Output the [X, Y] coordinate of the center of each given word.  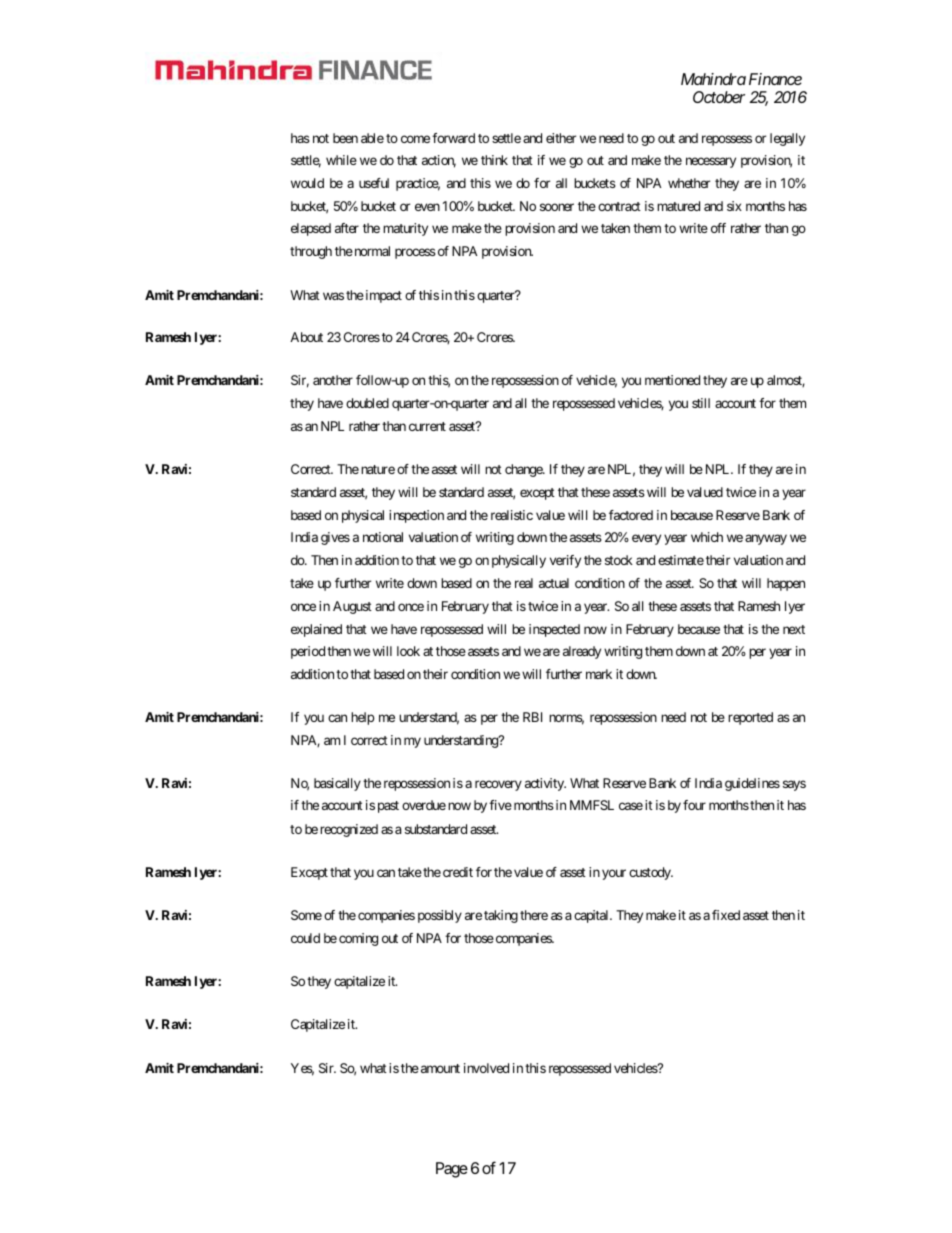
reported [750, 718]
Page [452, 1170]
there [534, 915]
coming [358, 939]
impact [382, 296]
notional [383, 537]
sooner [557, 207]
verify [565, 561]
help [362, 718]
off [718, 228]
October [719, 97]
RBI [532, 717]
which [707, 537]
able [372, 138]
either [561, 138]
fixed [726, 915]
